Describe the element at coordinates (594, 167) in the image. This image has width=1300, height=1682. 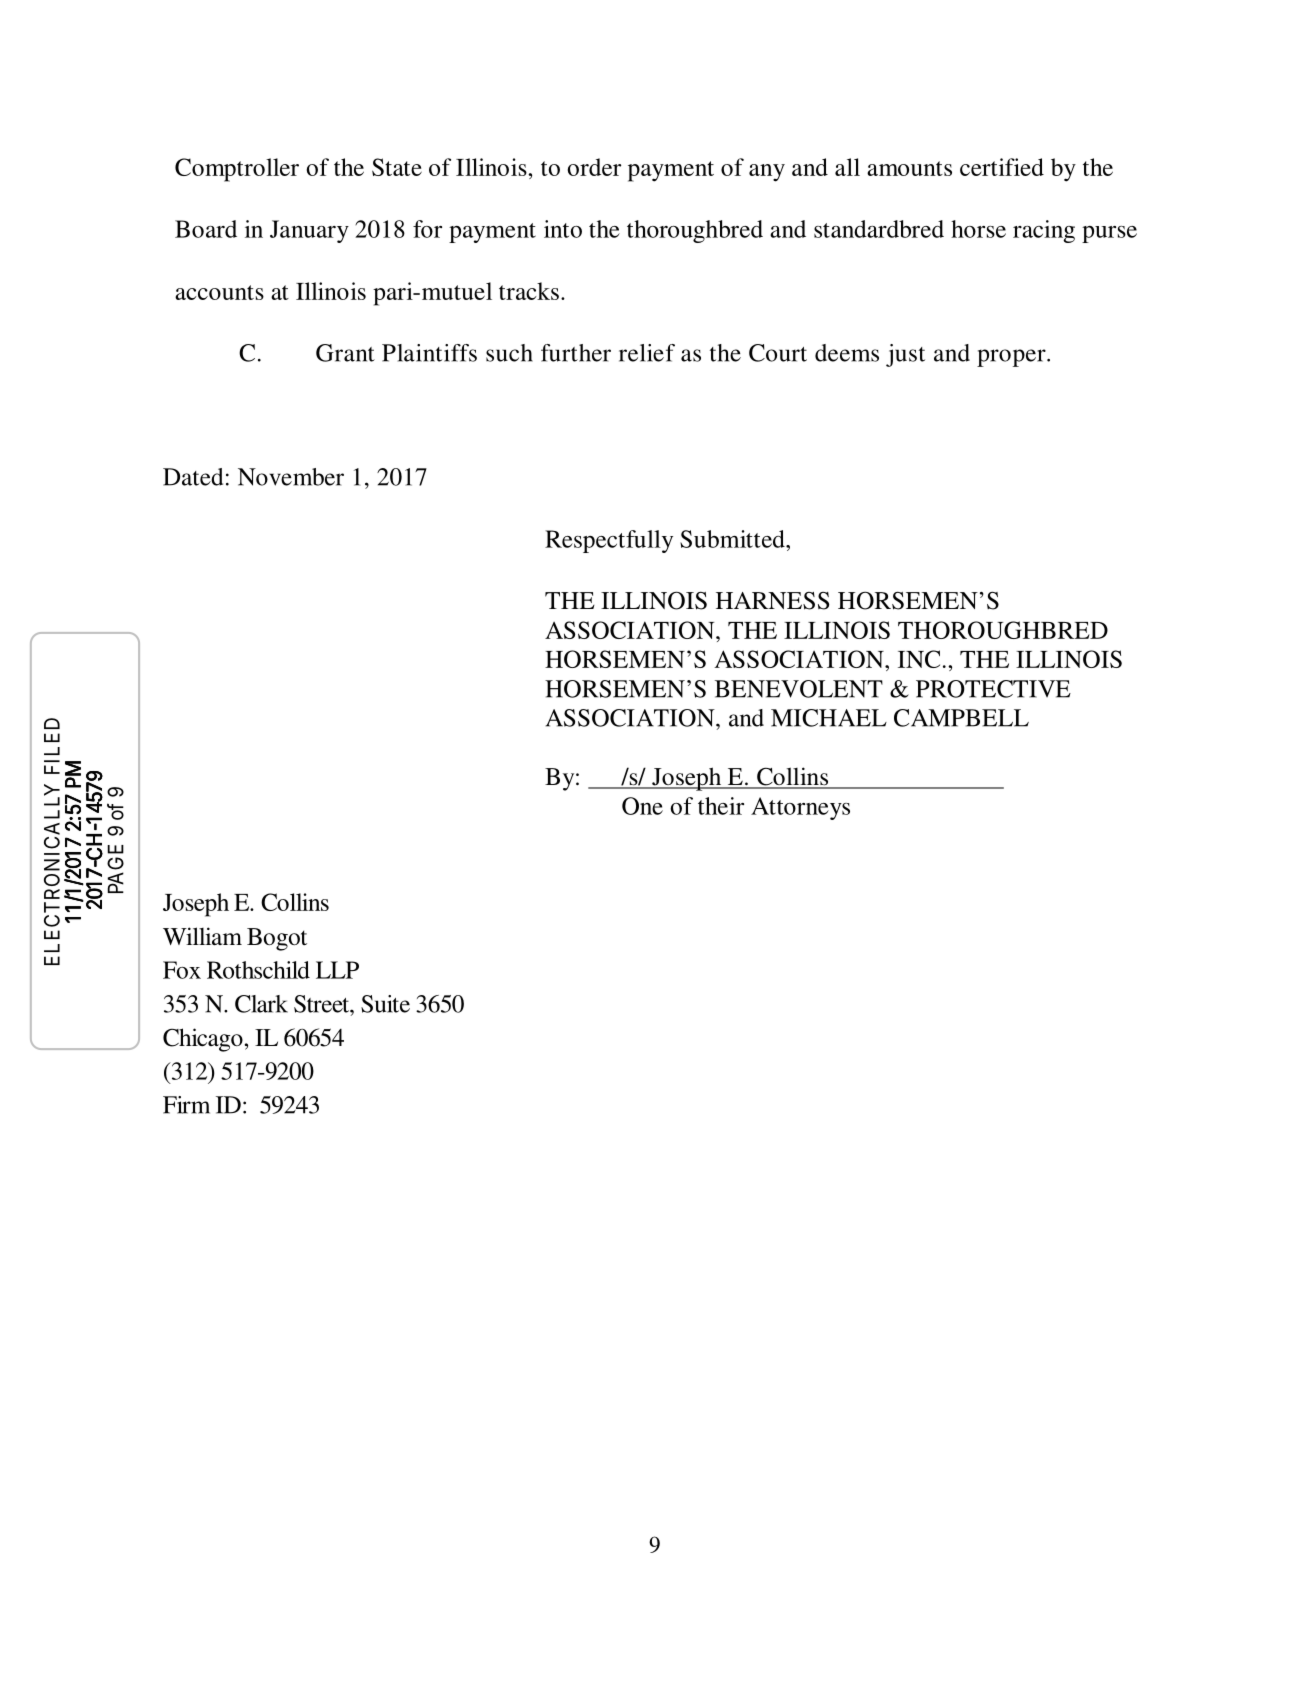
I see `order` at that location.
